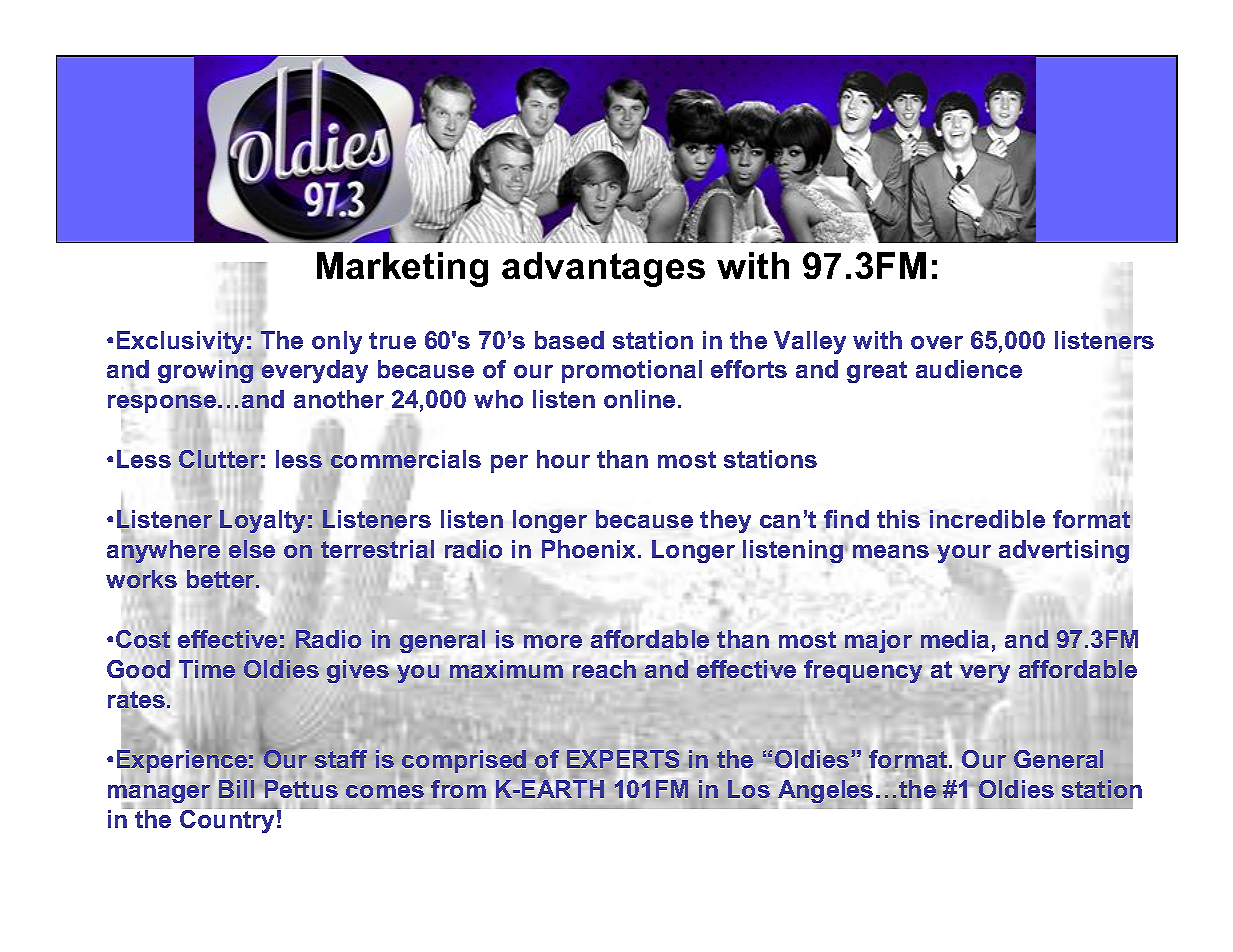  Describe the element at coordinates (252, 549) in the document. I see `else` at that location.
